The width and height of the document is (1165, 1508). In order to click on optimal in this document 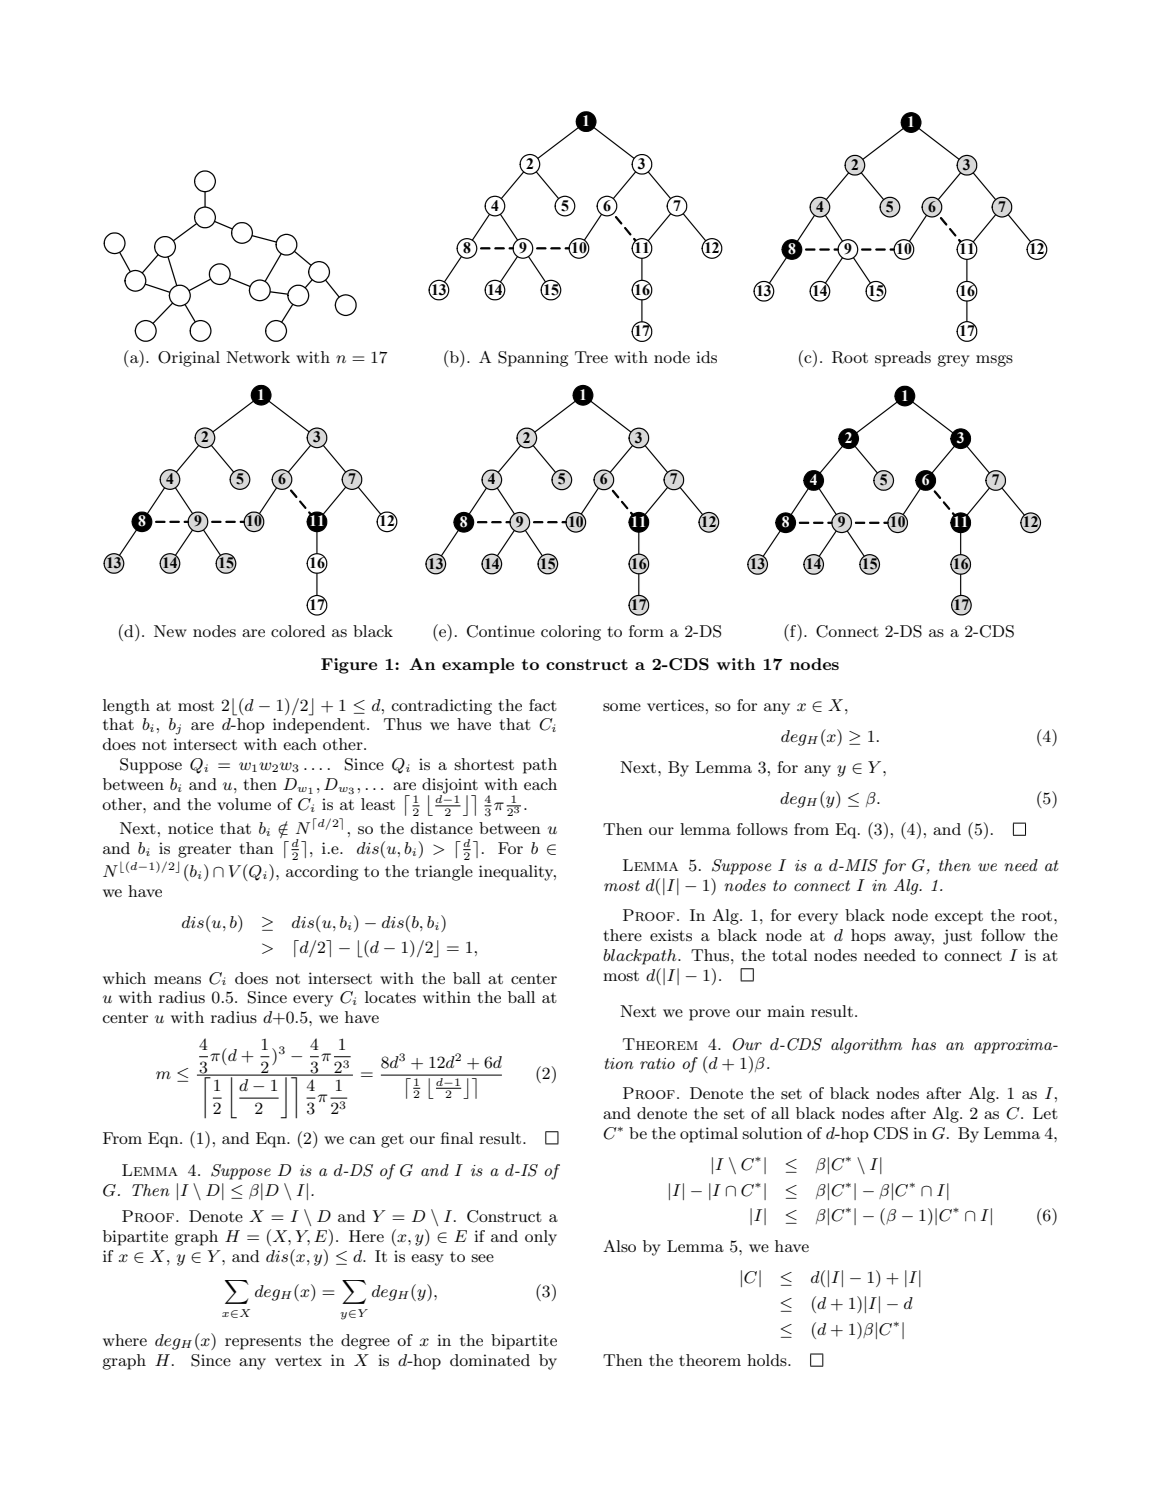, I will do `click(709, 1135)`.
